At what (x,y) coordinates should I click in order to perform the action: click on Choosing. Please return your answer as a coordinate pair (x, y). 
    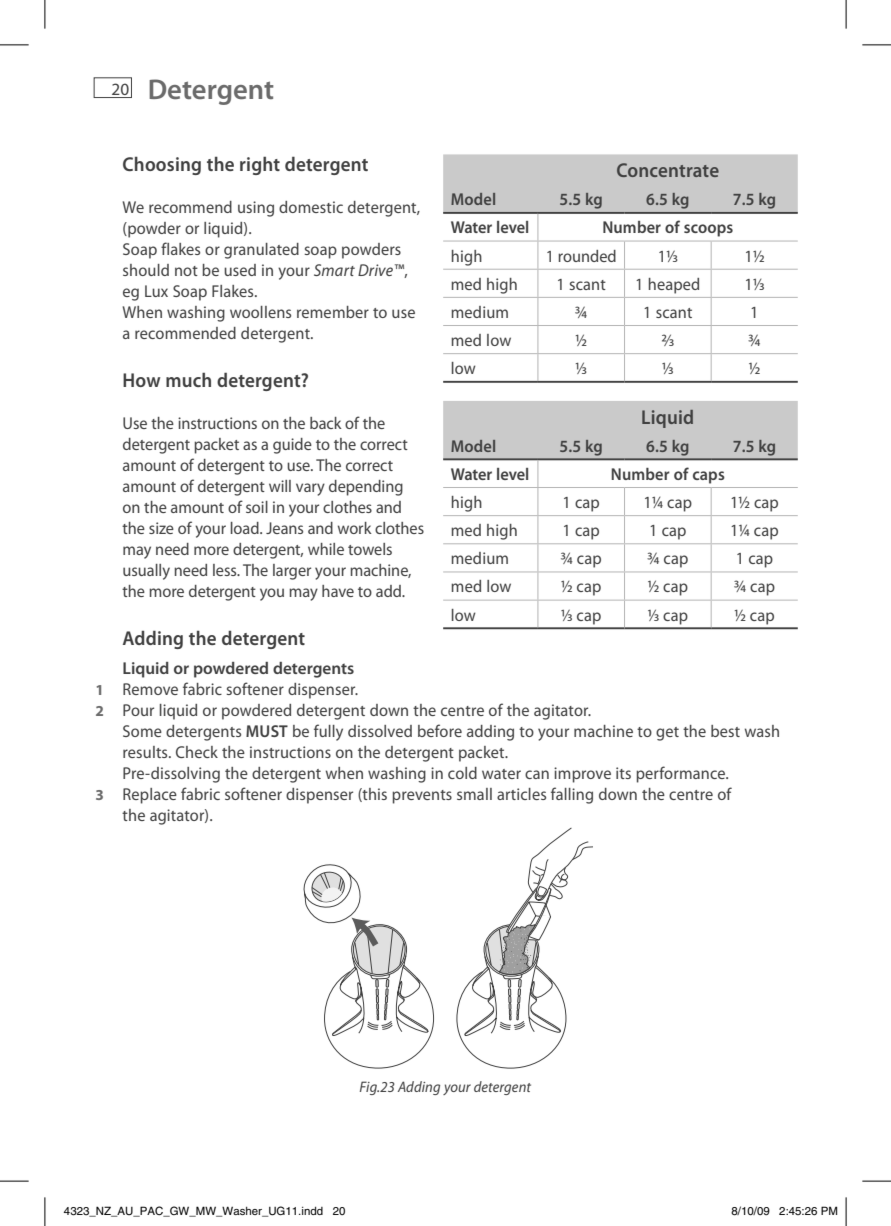
    Looking at the image, I should click on (162, 165).
